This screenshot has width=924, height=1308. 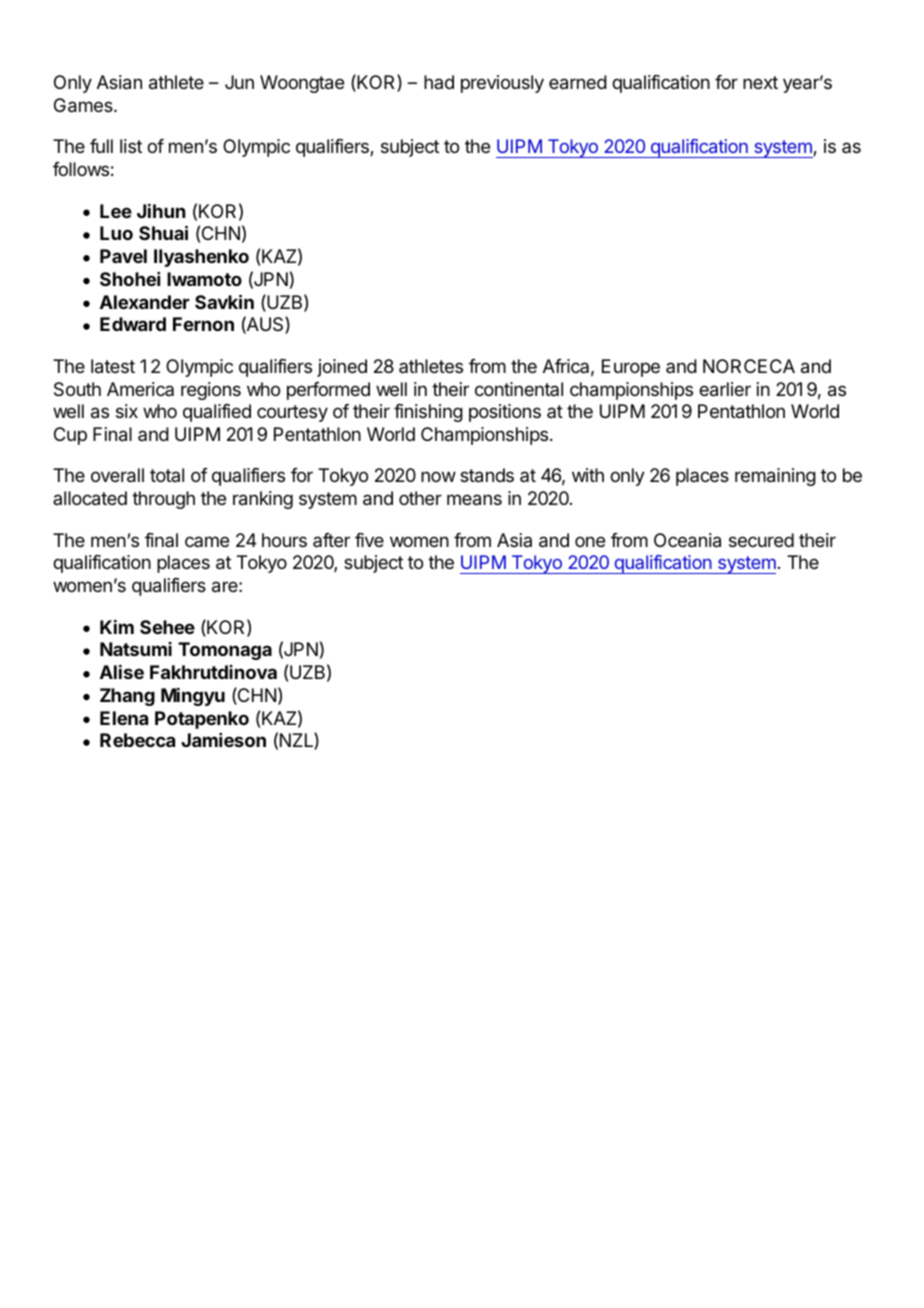 I want to click on six, so click(x=127, y=411).
